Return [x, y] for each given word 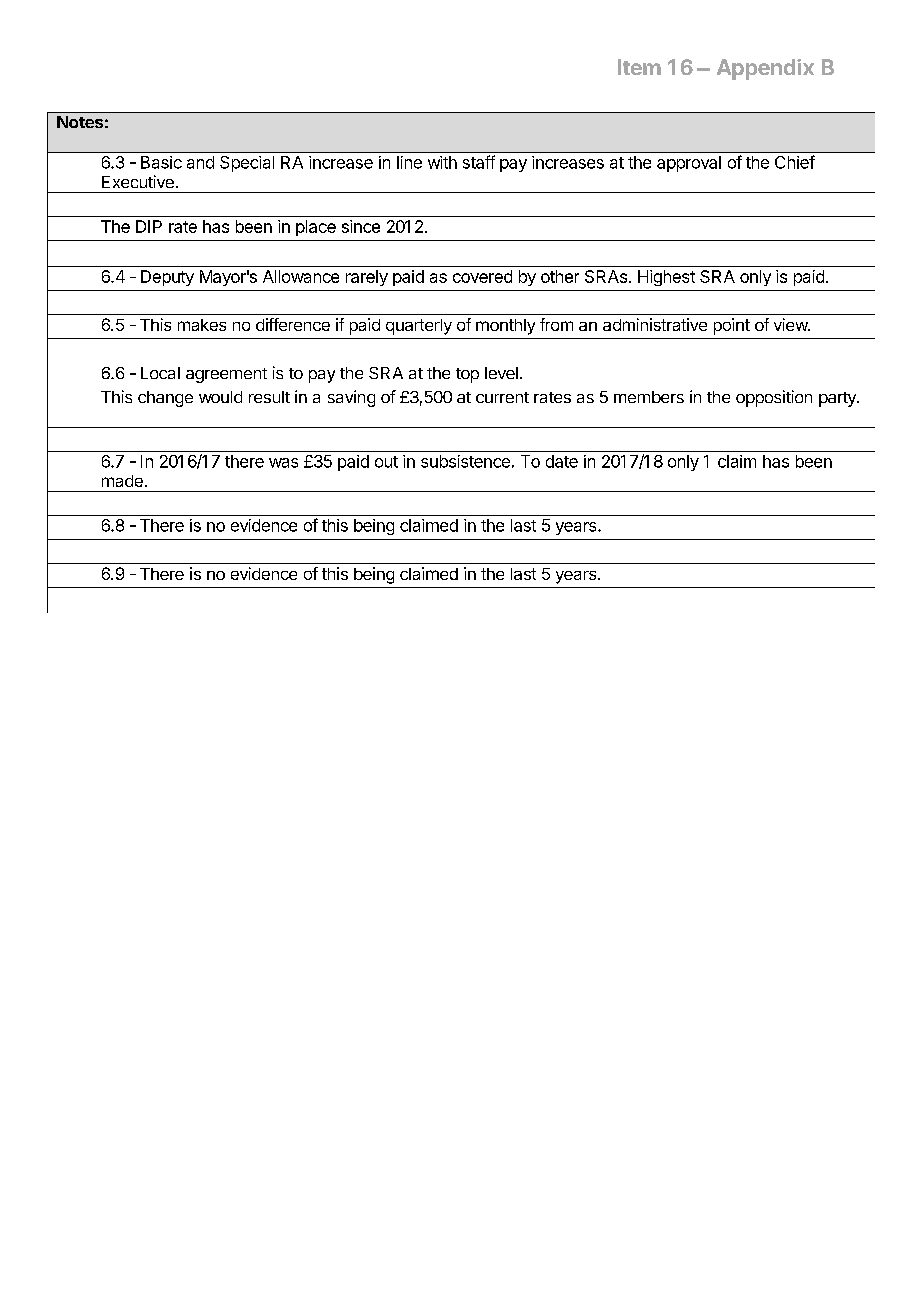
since [361, 226]
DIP [149, 226]
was [283, 463]
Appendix [765, 69]
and [200, 162]
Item [639, 67]
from [556, 324]
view [791, 324]
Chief [795, 162]
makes [202, 325]
